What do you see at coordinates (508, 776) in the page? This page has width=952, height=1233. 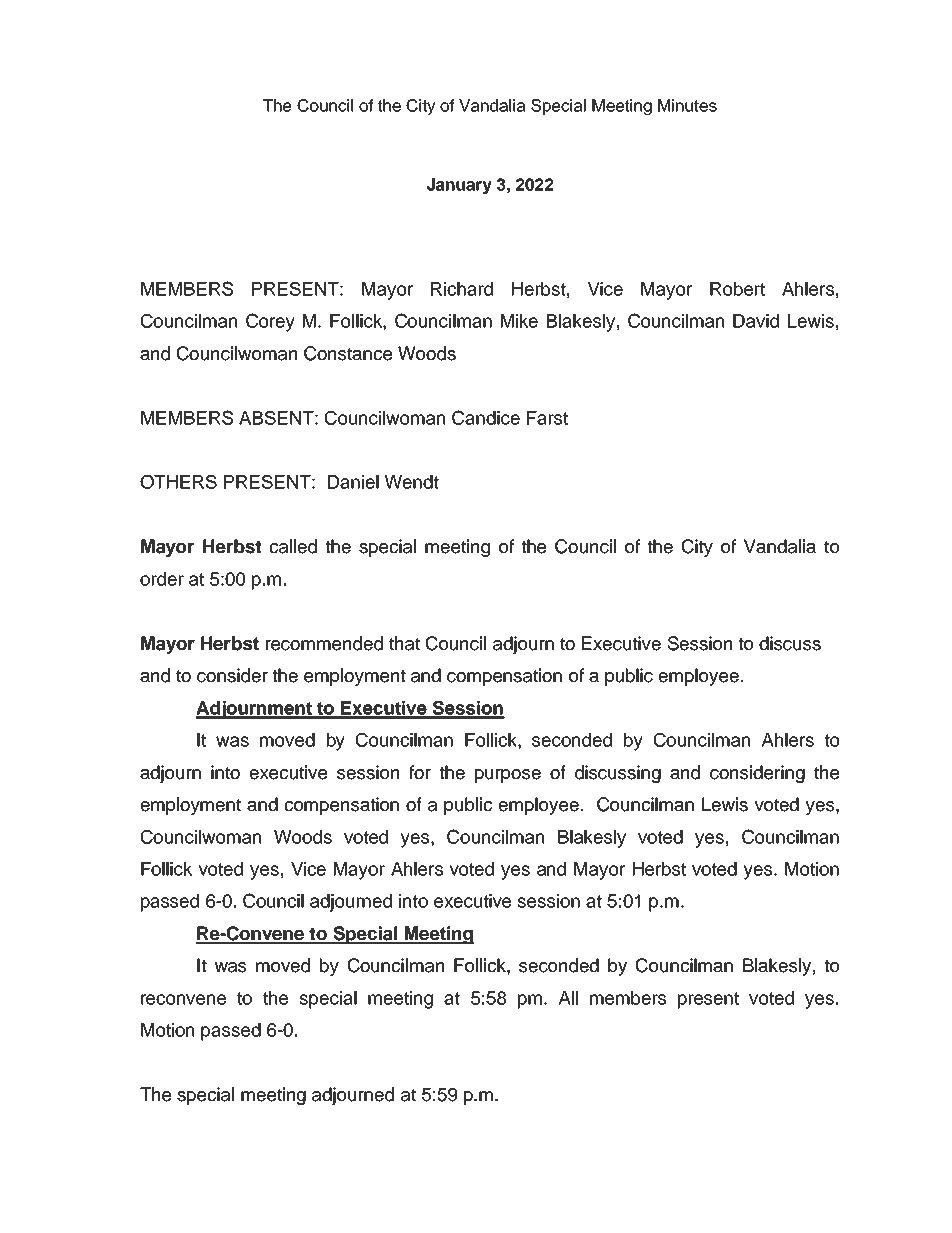 I see `purpose` at bounding box center [508, 776].
